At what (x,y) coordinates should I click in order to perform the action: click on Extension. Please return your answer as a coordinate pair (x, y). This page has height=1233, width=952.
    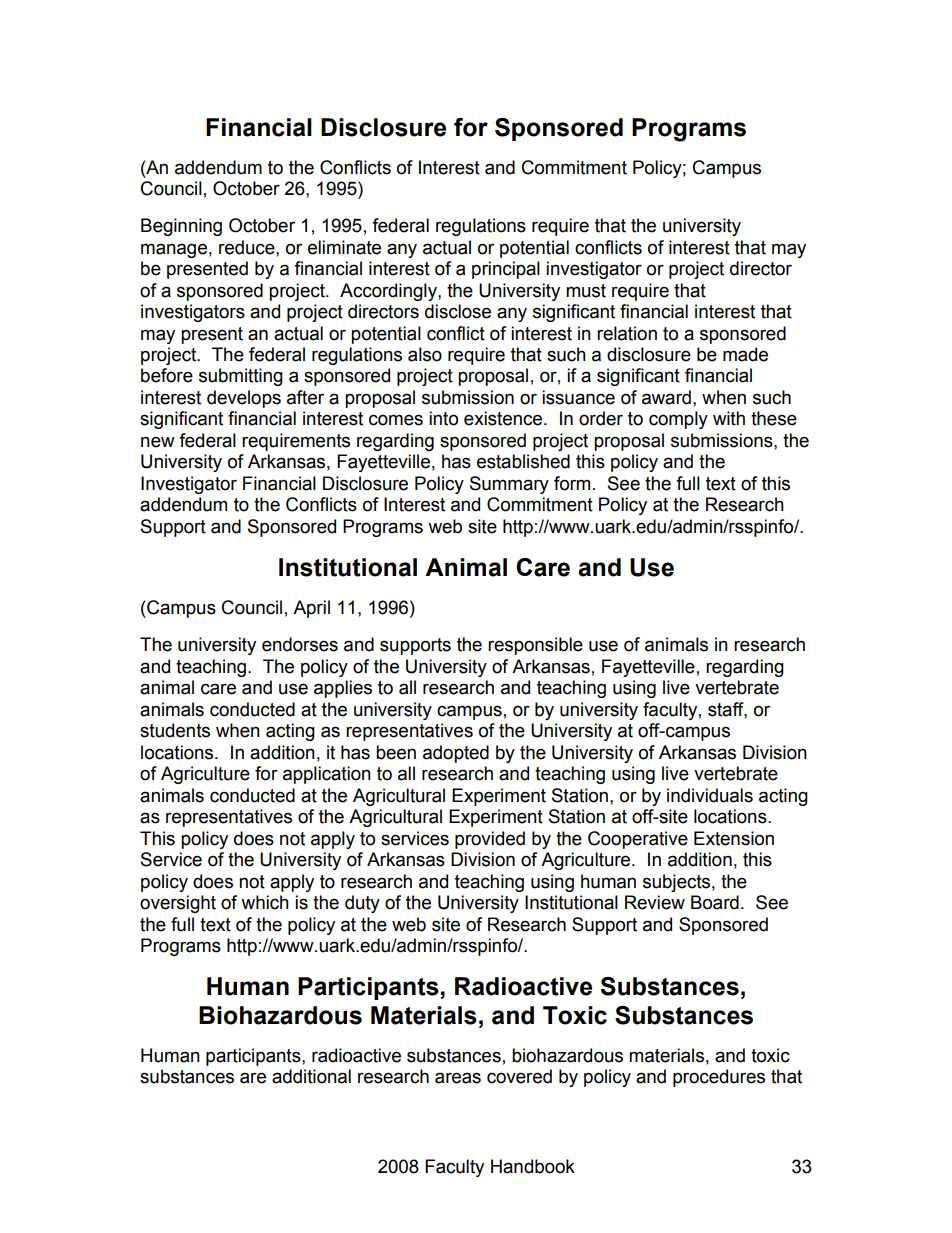
    Looking at the image, I should click on (734, 838).
